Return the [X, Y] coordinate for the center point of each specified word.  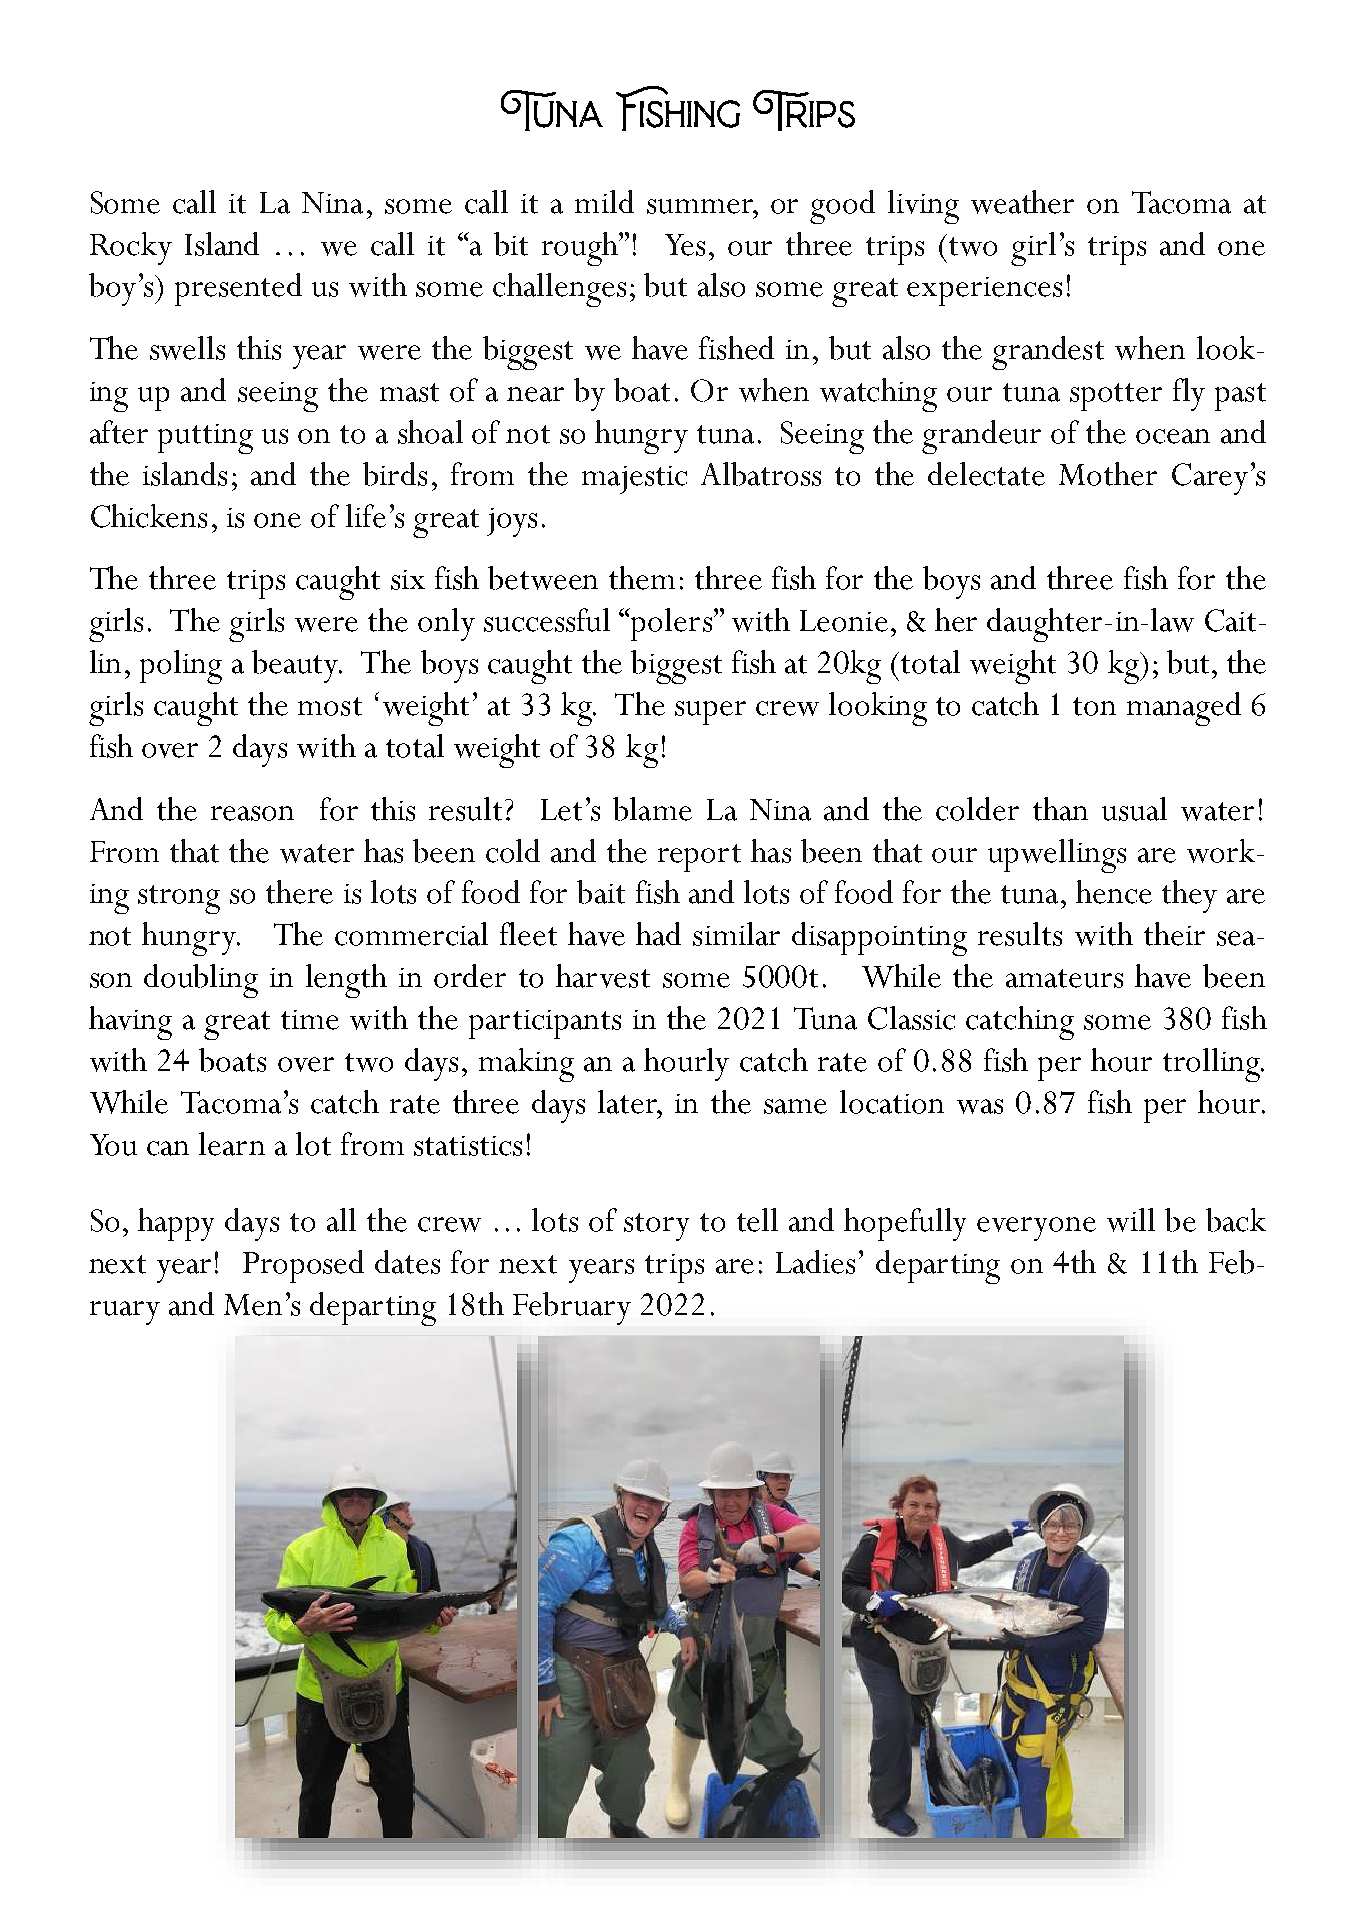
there [299, 892]
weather [1022, 202]
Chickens [149, 516]
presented [238, 289]
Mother [1108, 474]
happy [176, 1224]
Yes [685, 245]
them [642, 578]
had [658, 934]
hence [1114, 892]
